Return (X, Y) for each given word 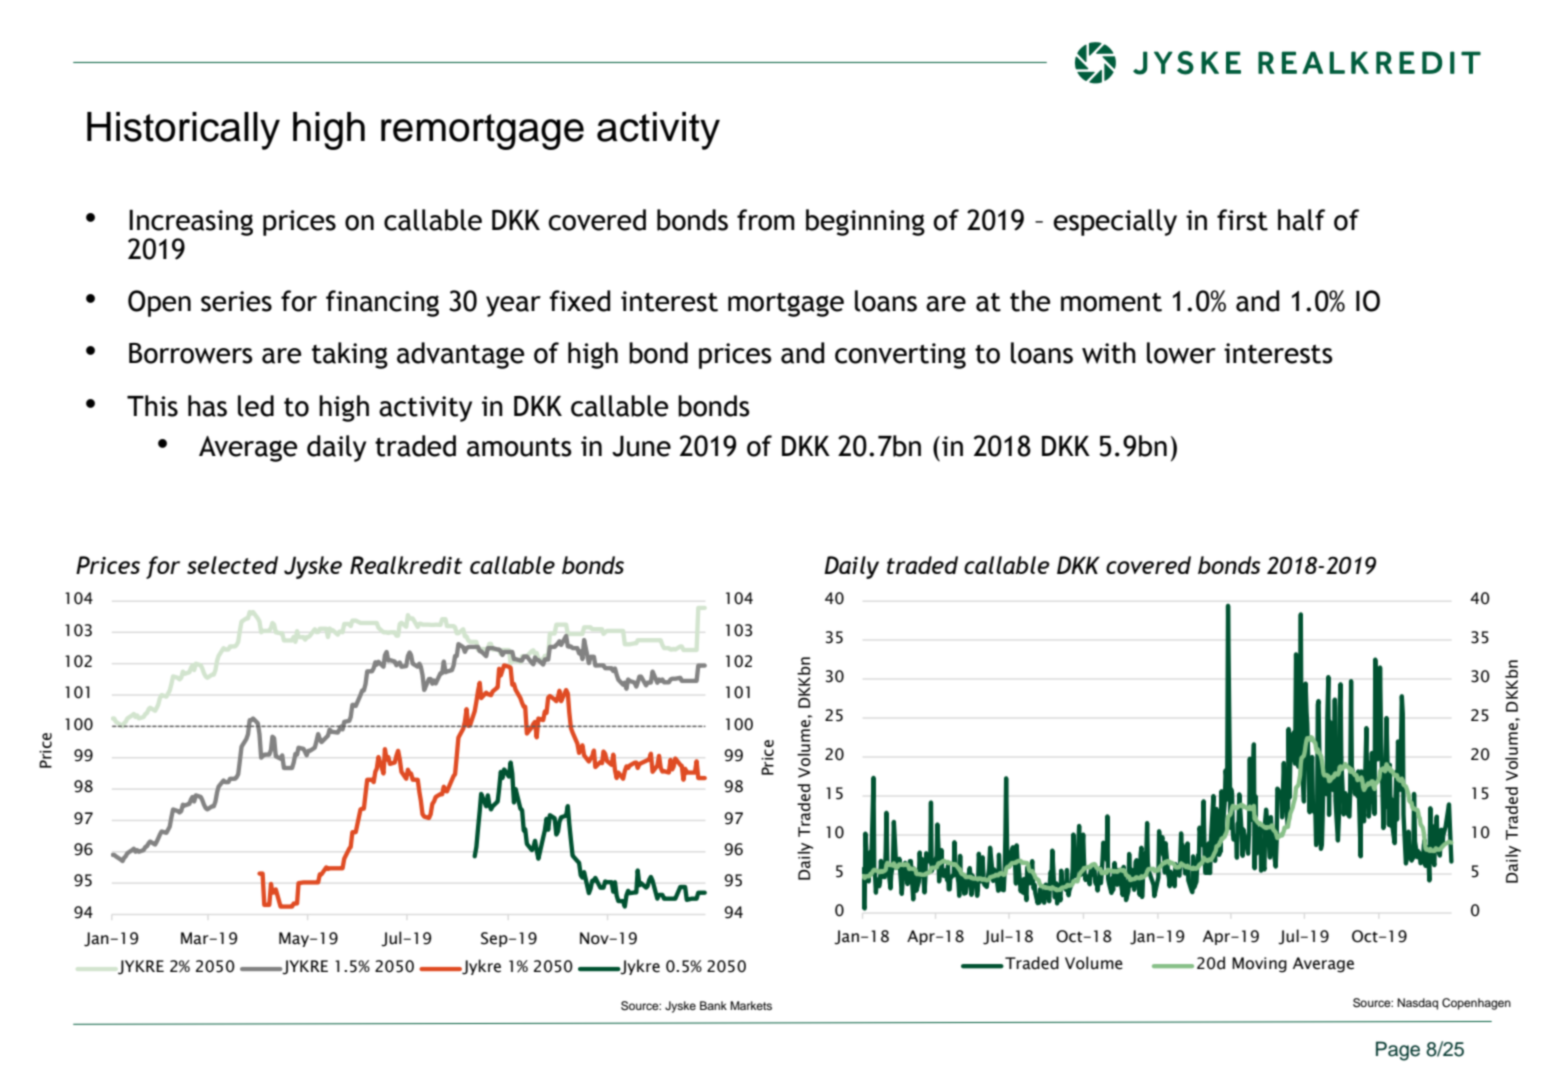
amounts (519, 447)
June (641, 446)
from (766, 220)
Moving (1259, 965)
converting (900, 356)
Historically (183, 131)
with (1109, 353)
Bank (713, 1005)
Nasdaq (1417, 1004)
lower (1181, 353)
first (1242, 220)
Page (1398, 1051)
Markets (751, 1005)
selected (232, 565)
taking (350, 355)
